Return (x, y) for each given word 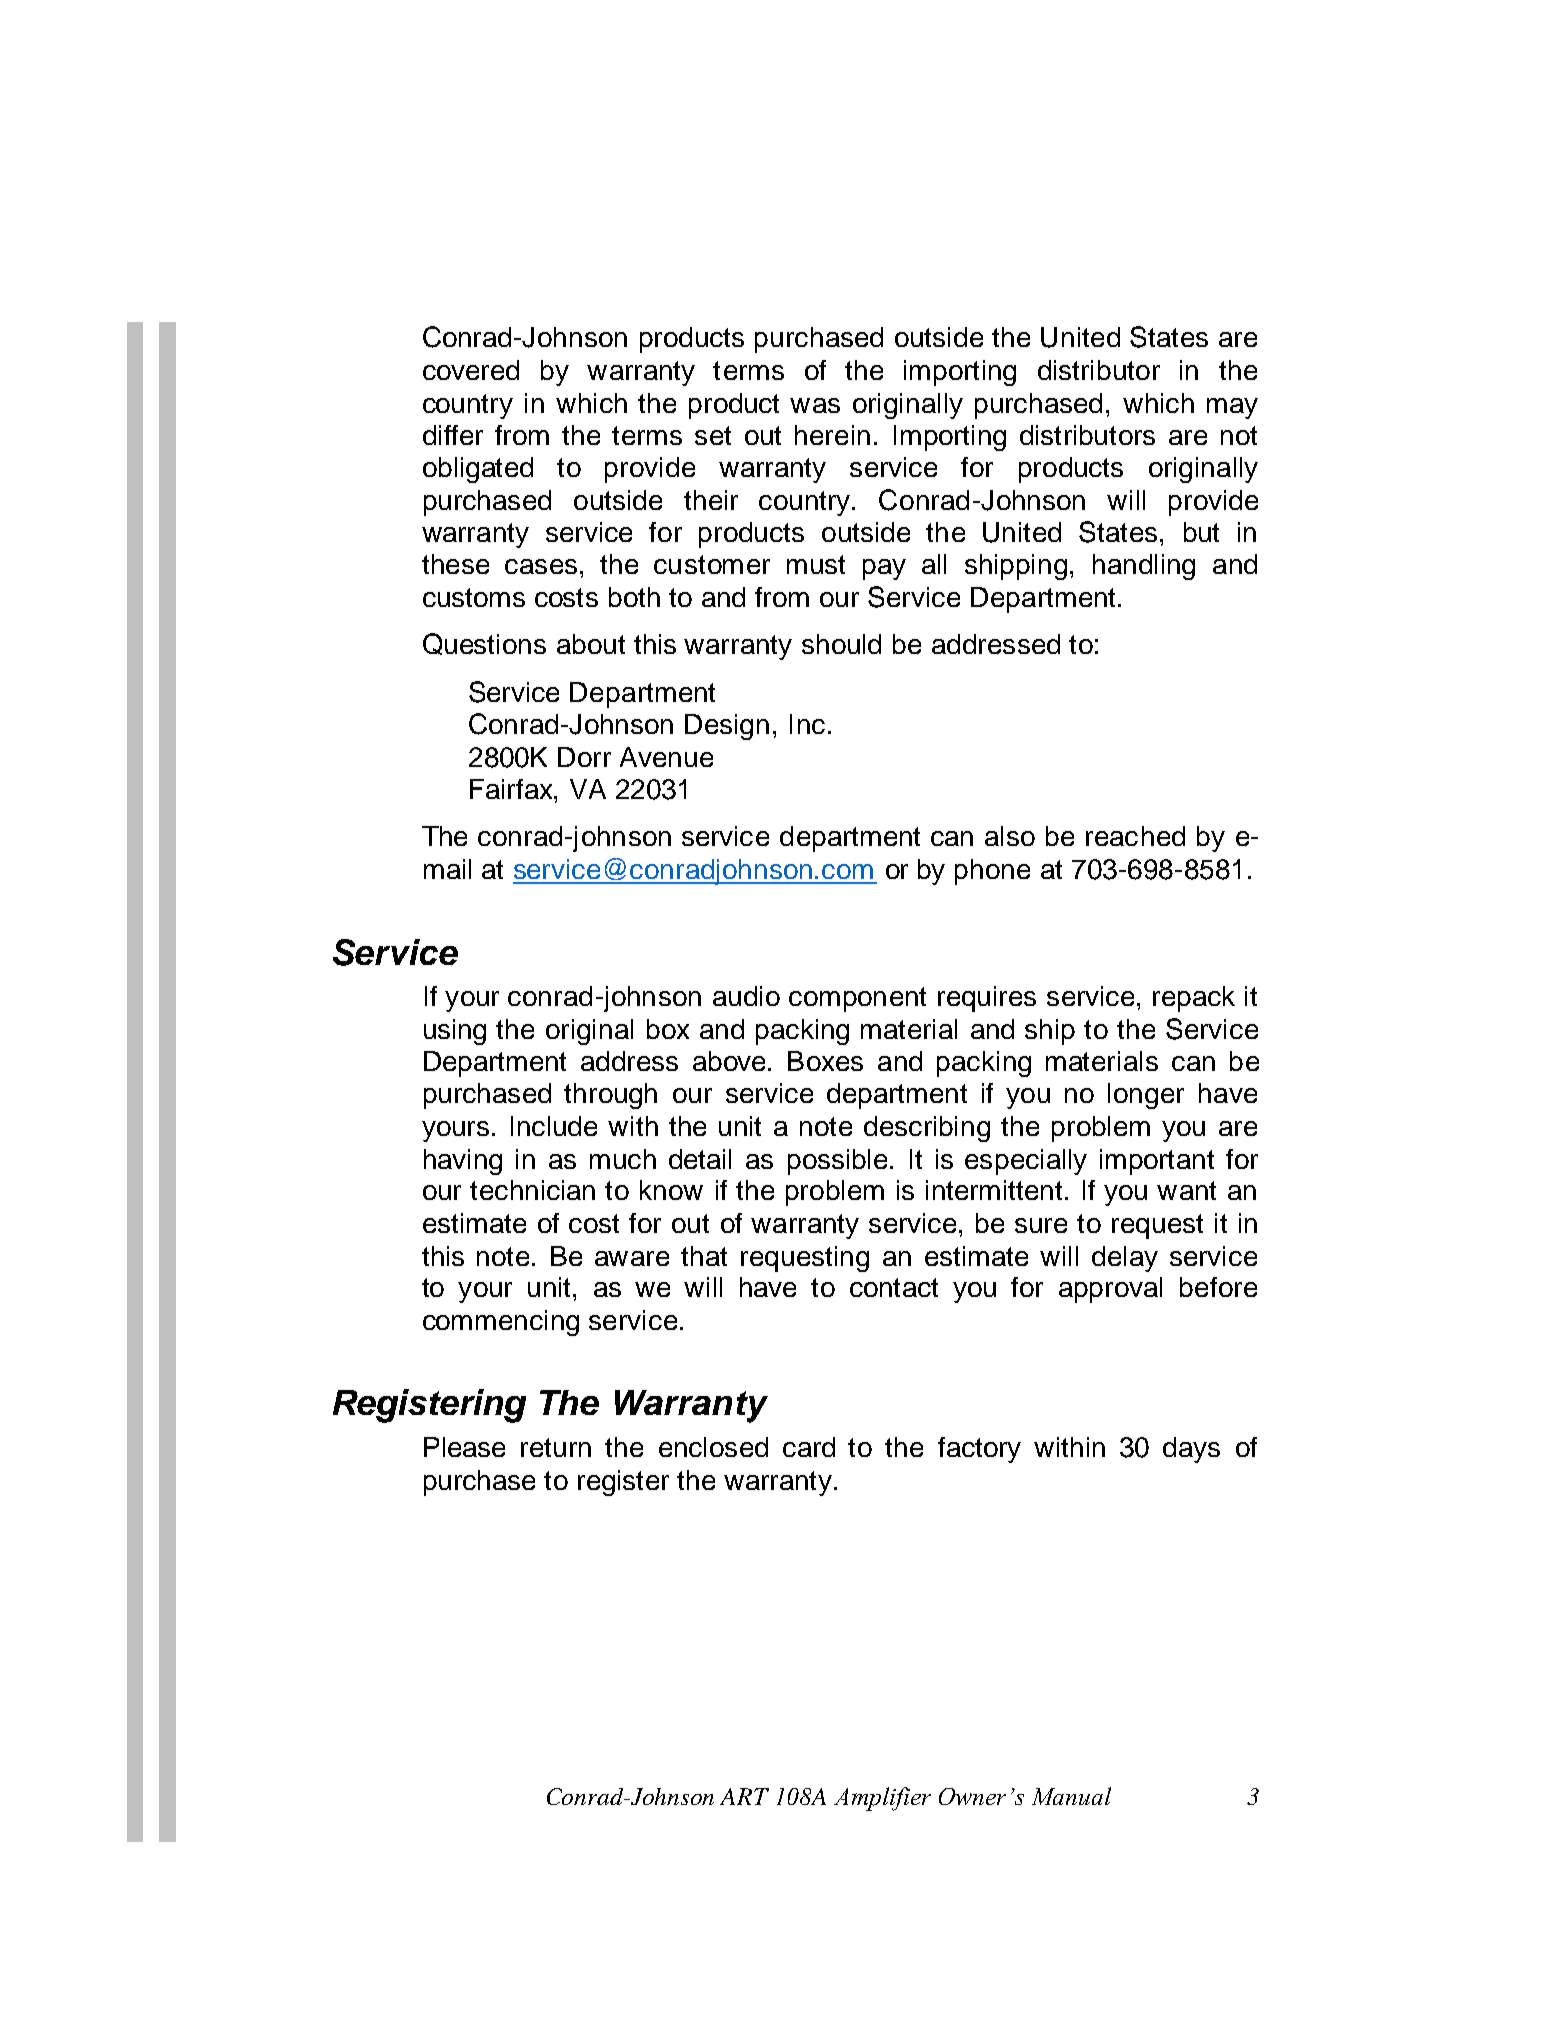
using (455, 1032)
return (556, 1447)
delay (1125, 1259)
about (591, 644)
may (1232, 408)
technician (532, 1190)
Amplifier (882, 1799)
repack (1194, 999)
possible (839, 1162)
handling (1144, 567)
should (841, 644)
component (857, 999)
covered (471, 370)
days (1191, 1450)
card (809, 1447)
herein (832, 435)
